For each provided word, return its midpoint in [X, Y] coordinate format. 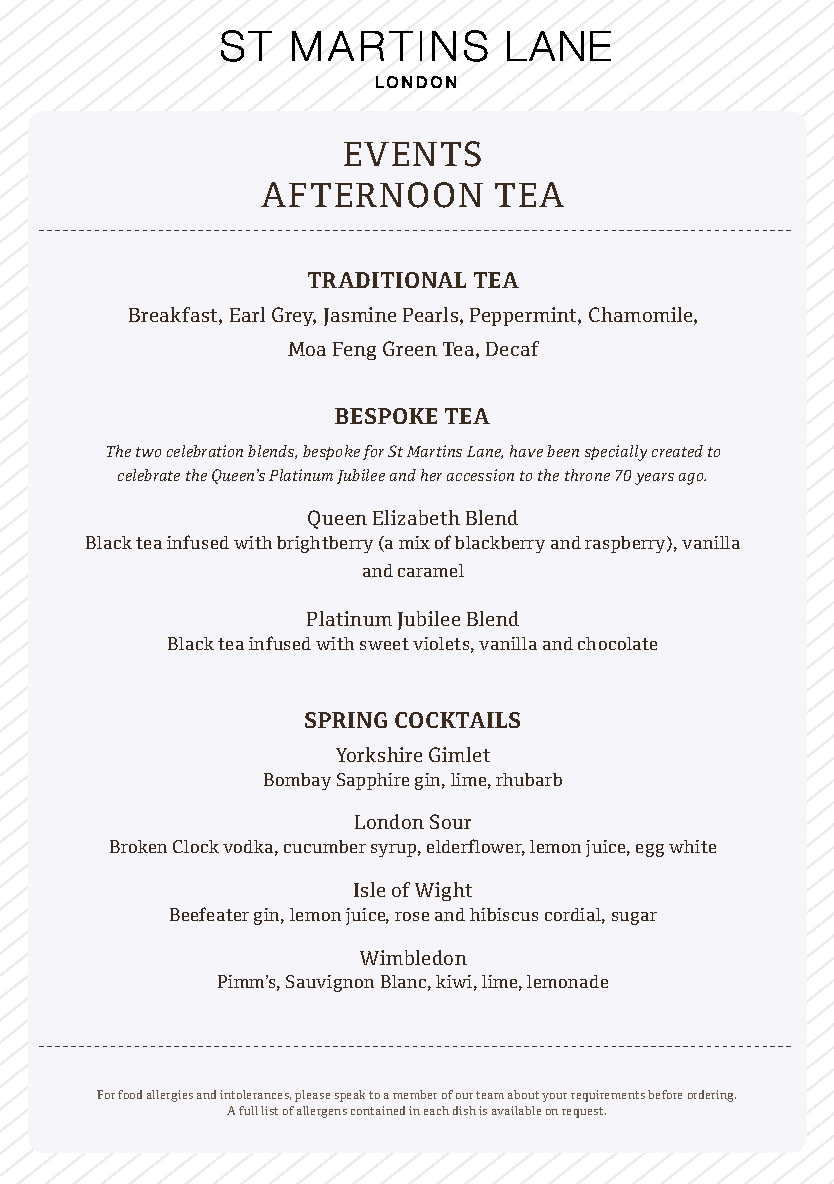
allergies [170, 1096]
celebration [205, 451]
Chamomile [642, 316]
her [431, 475]
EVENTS [412, 154]
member [415, 1094]
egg [650, 850]
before [665, 1094]
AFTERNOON [372, 195]
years [654, 479]
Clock [196, 846]
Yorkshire [379, 754]
